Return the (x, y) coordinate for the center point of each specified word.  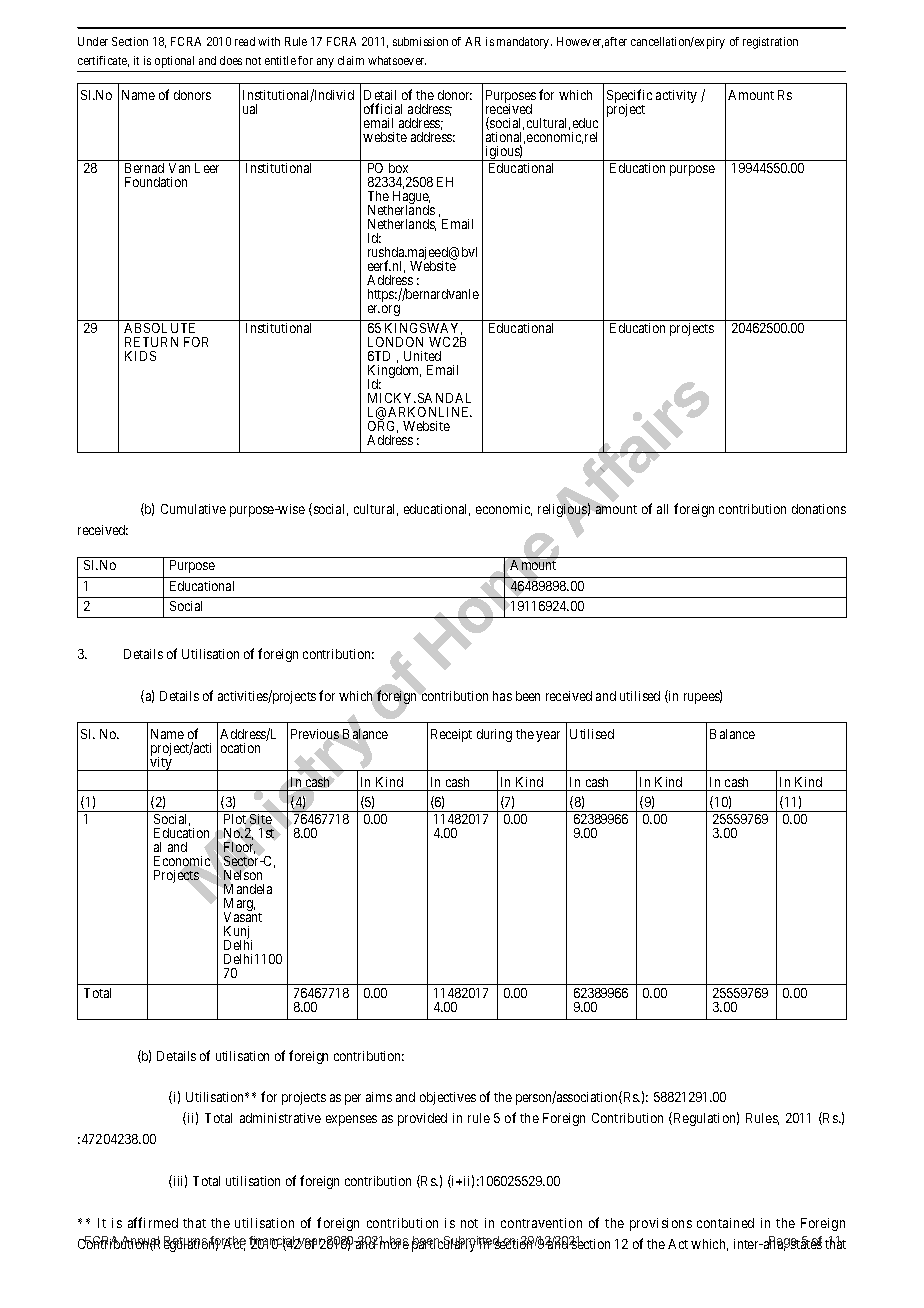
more (393, 1245)
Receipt (451, 735)
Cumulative (193, 509)
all (662, 509)
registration (770, 43)
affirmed (153, 1222)
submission (420, 41)
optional (174, 62)
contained (725, 1223)
